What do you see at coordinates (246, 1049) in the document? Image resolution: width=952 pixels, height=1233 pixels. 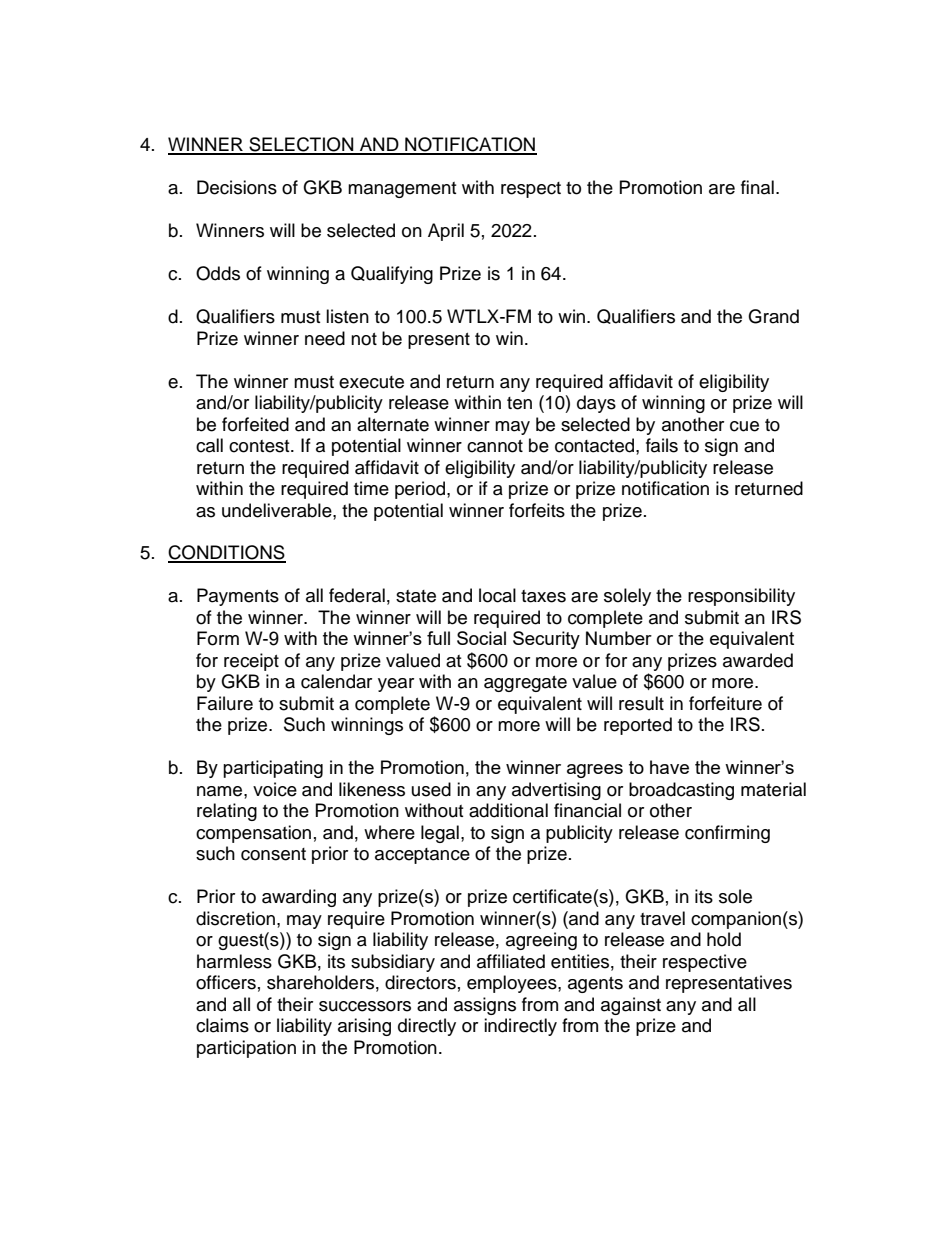 I see `participation` at bounding box center [246, 1049].
